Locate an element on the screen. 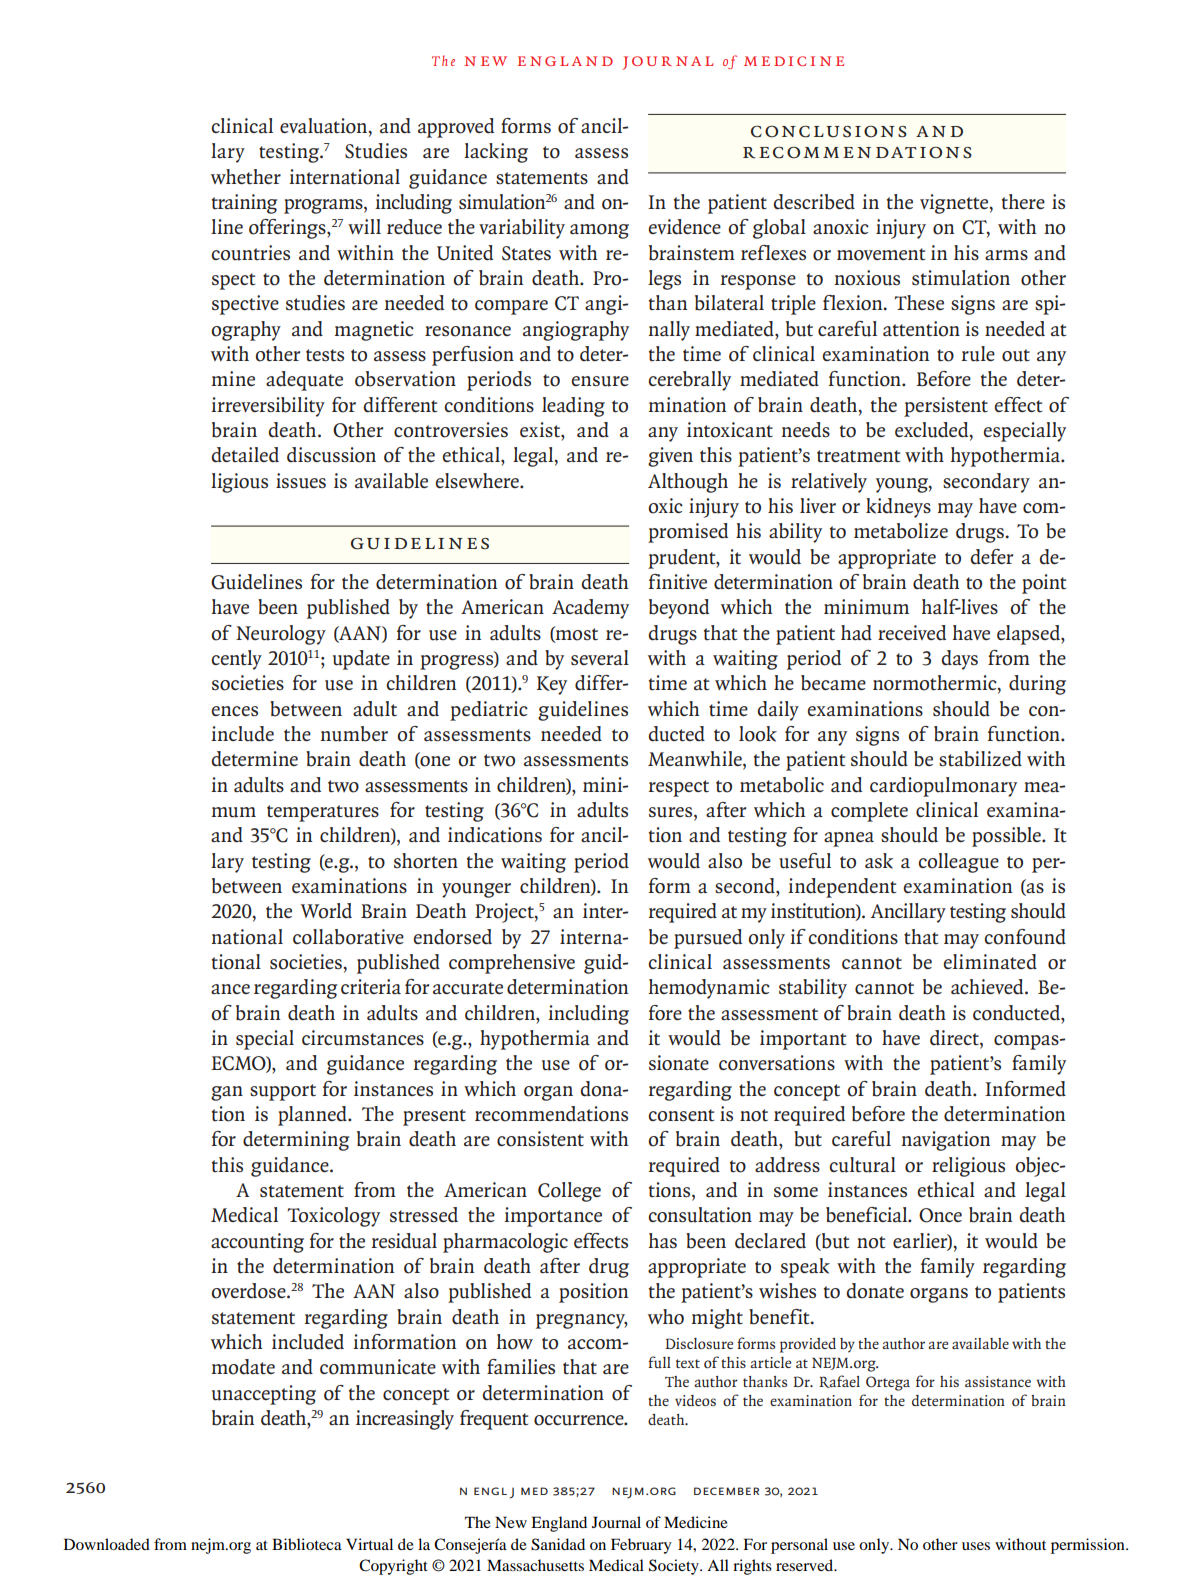 This screenshot has width=1197, height=1596. among is located at coordinates (599, 231).
